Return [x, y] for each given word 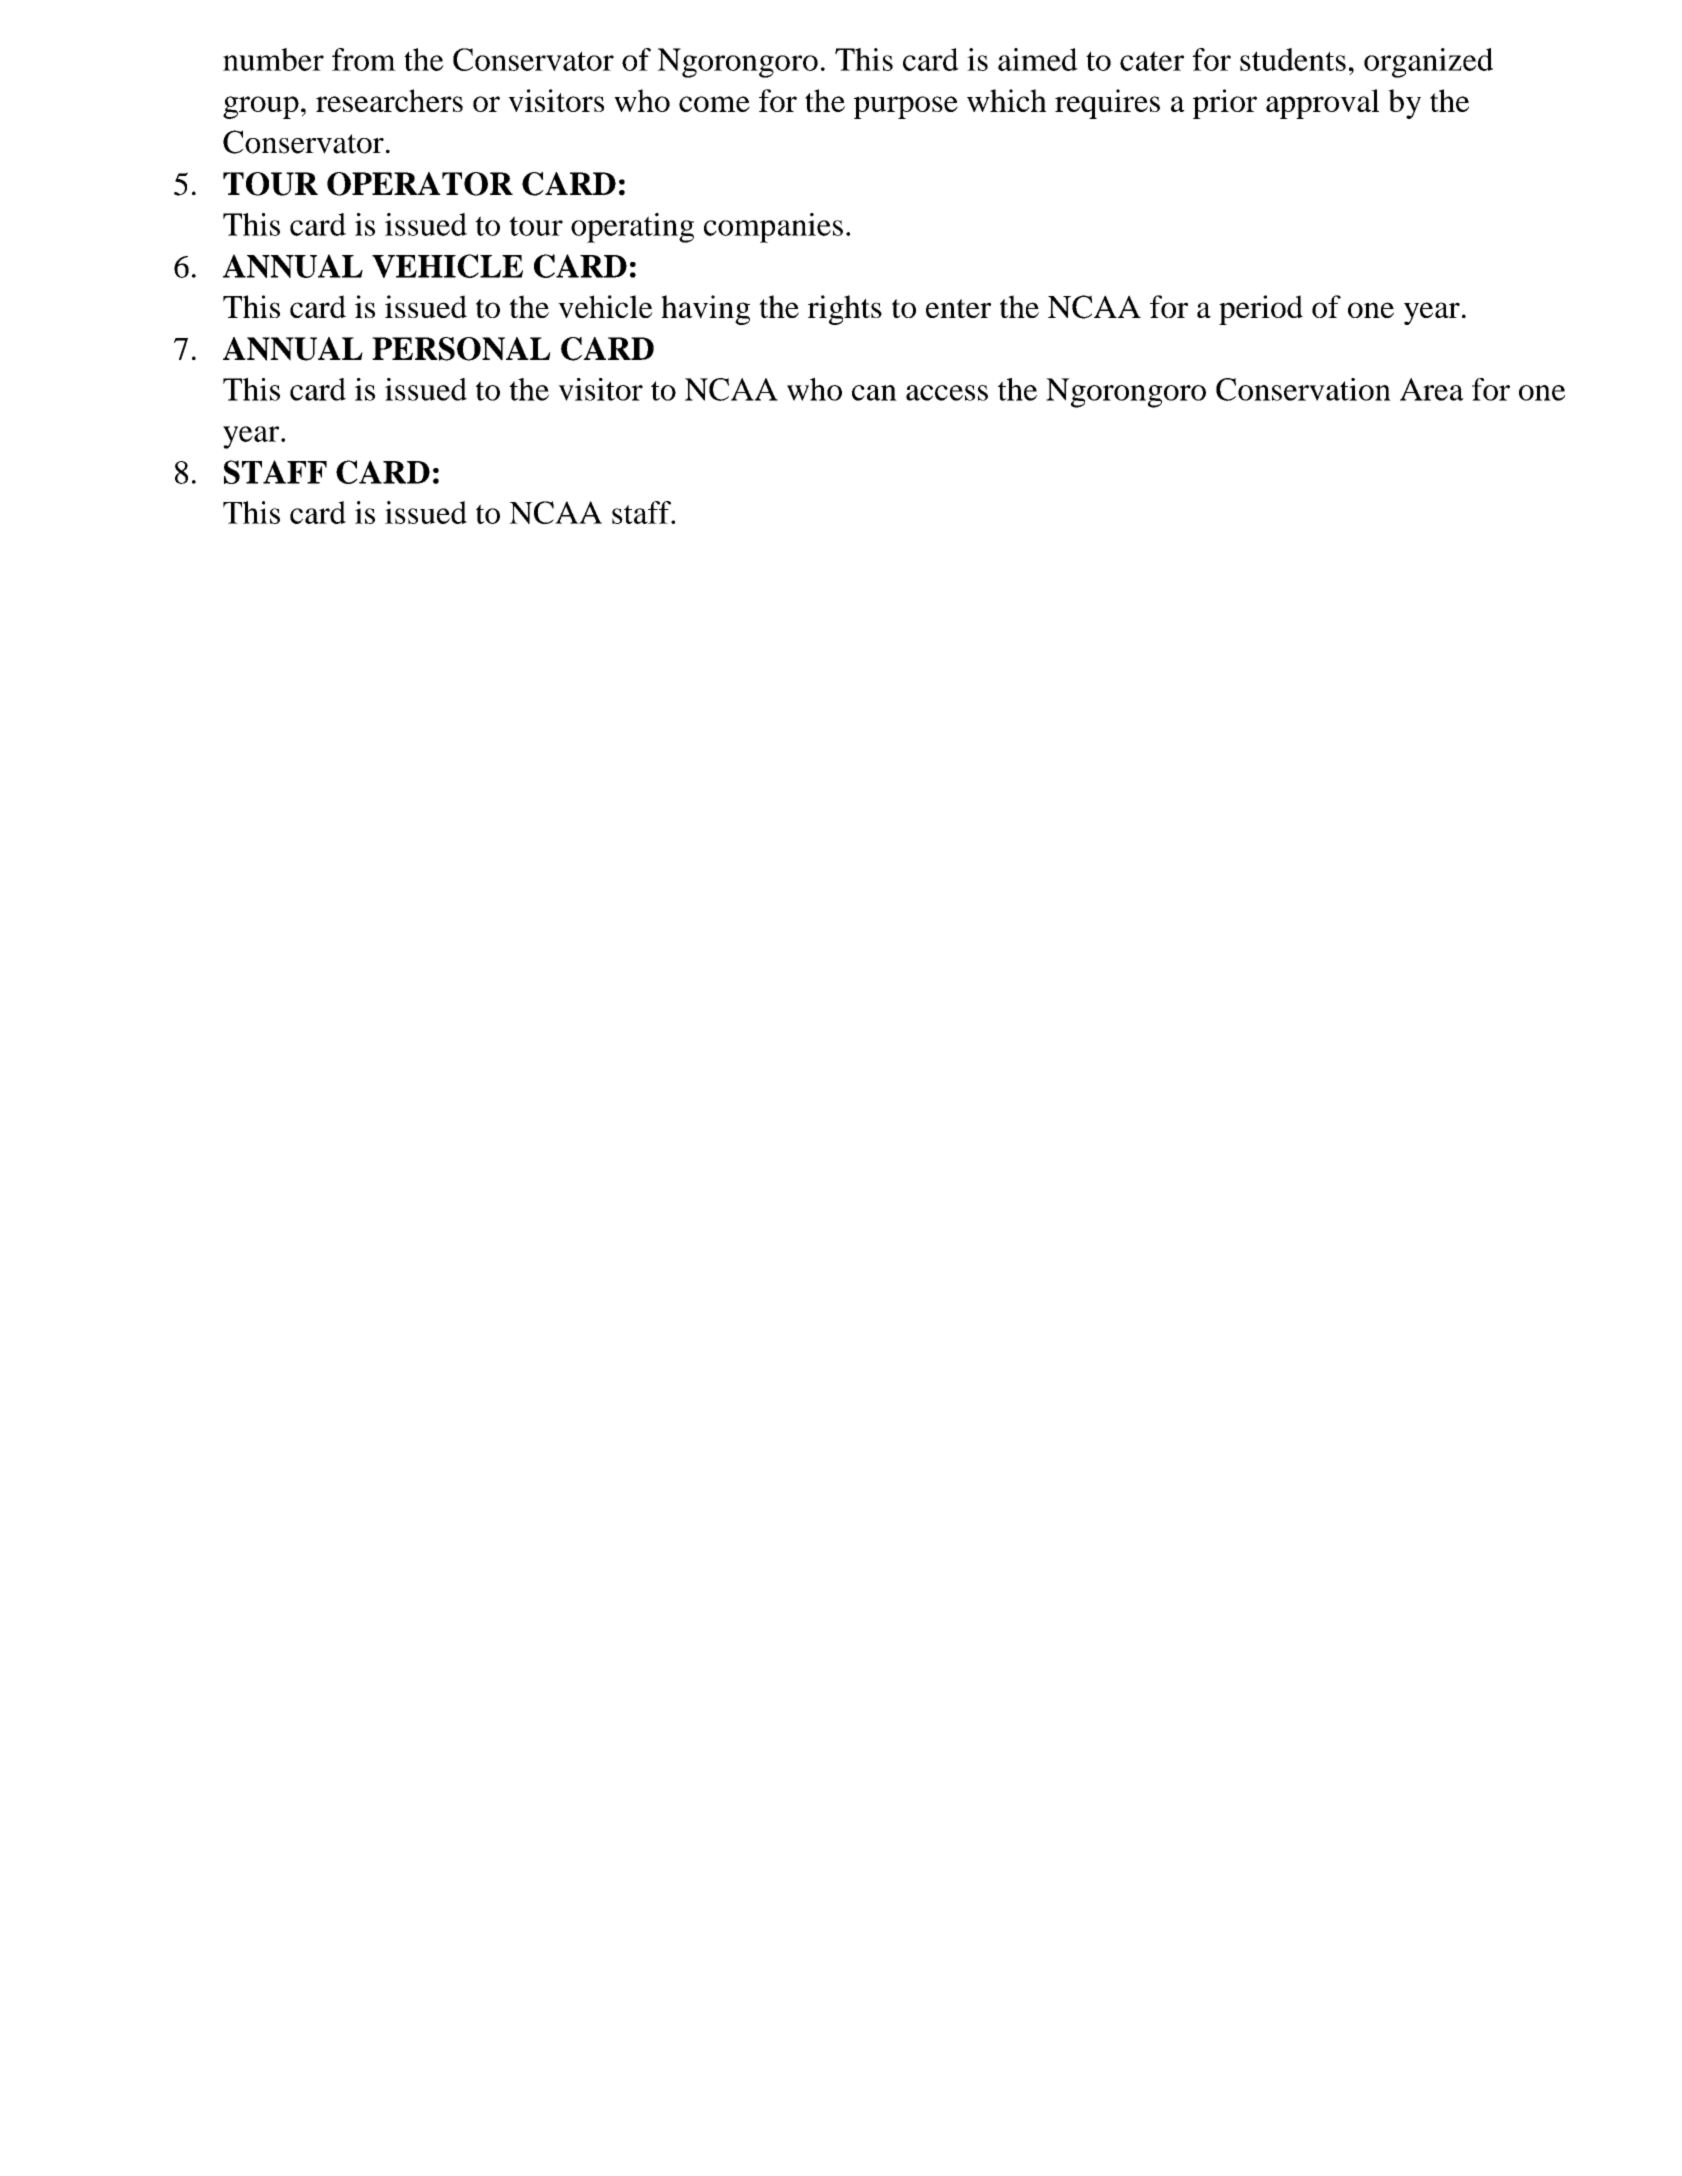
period [1261, 310]
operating [632, 228]
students [1293, 59]
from [364, 59]
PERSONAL [461, 349]
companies [773, 228]
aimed [1038, 59]
